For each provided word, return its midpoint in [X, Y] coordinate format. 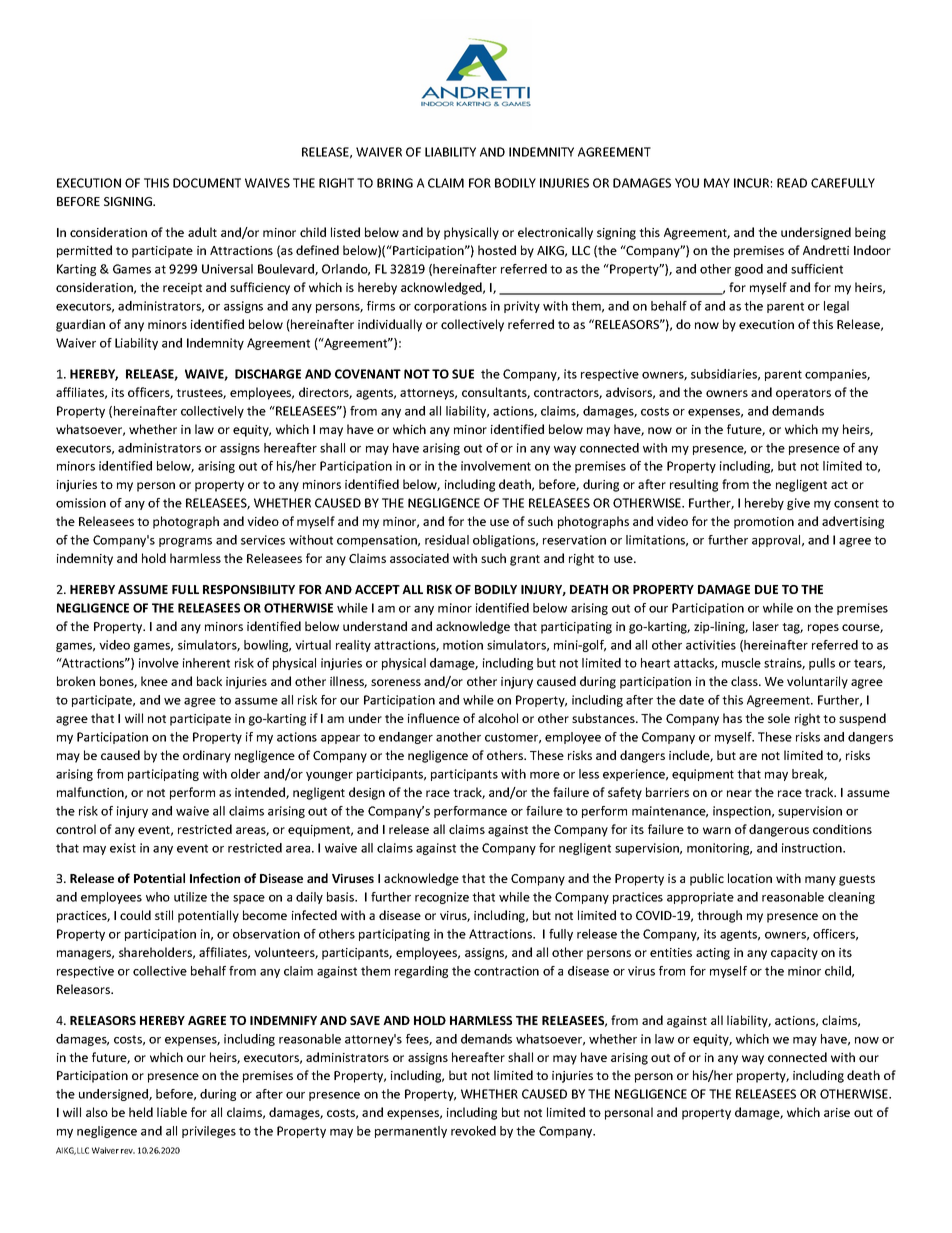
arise [837, 1112]
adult [202, 232]
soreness [396, 682]
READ [792, 183]
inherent [206, 663]
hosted [497, 250]
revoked [473, 1131]
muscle [741, 663]
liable [172, 1112]
